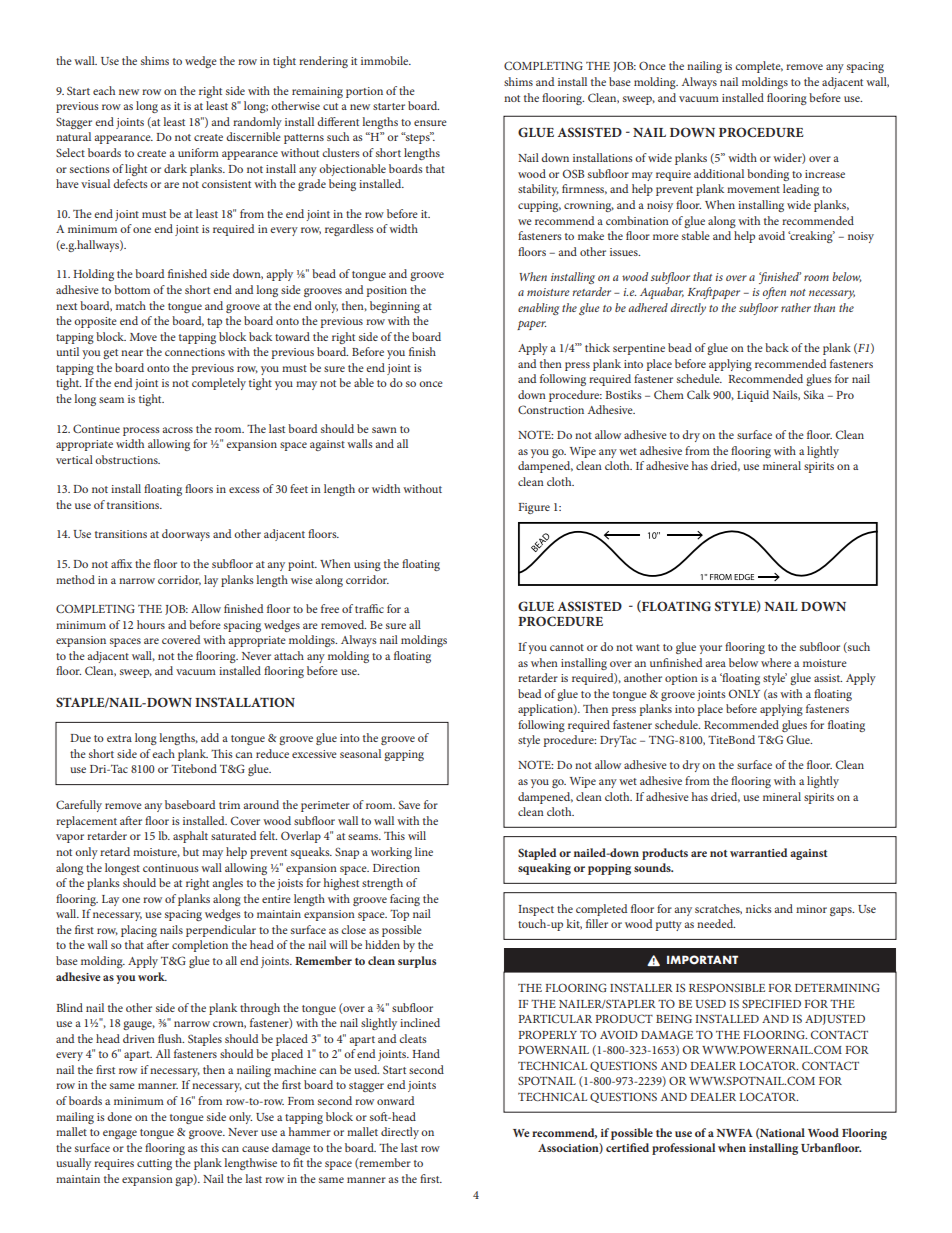 This screenshot has height=1233, width=952. What do you see at coordinates (198, 152) in the screenshot?
I see `uniform` at bounding box center [198, 152].
